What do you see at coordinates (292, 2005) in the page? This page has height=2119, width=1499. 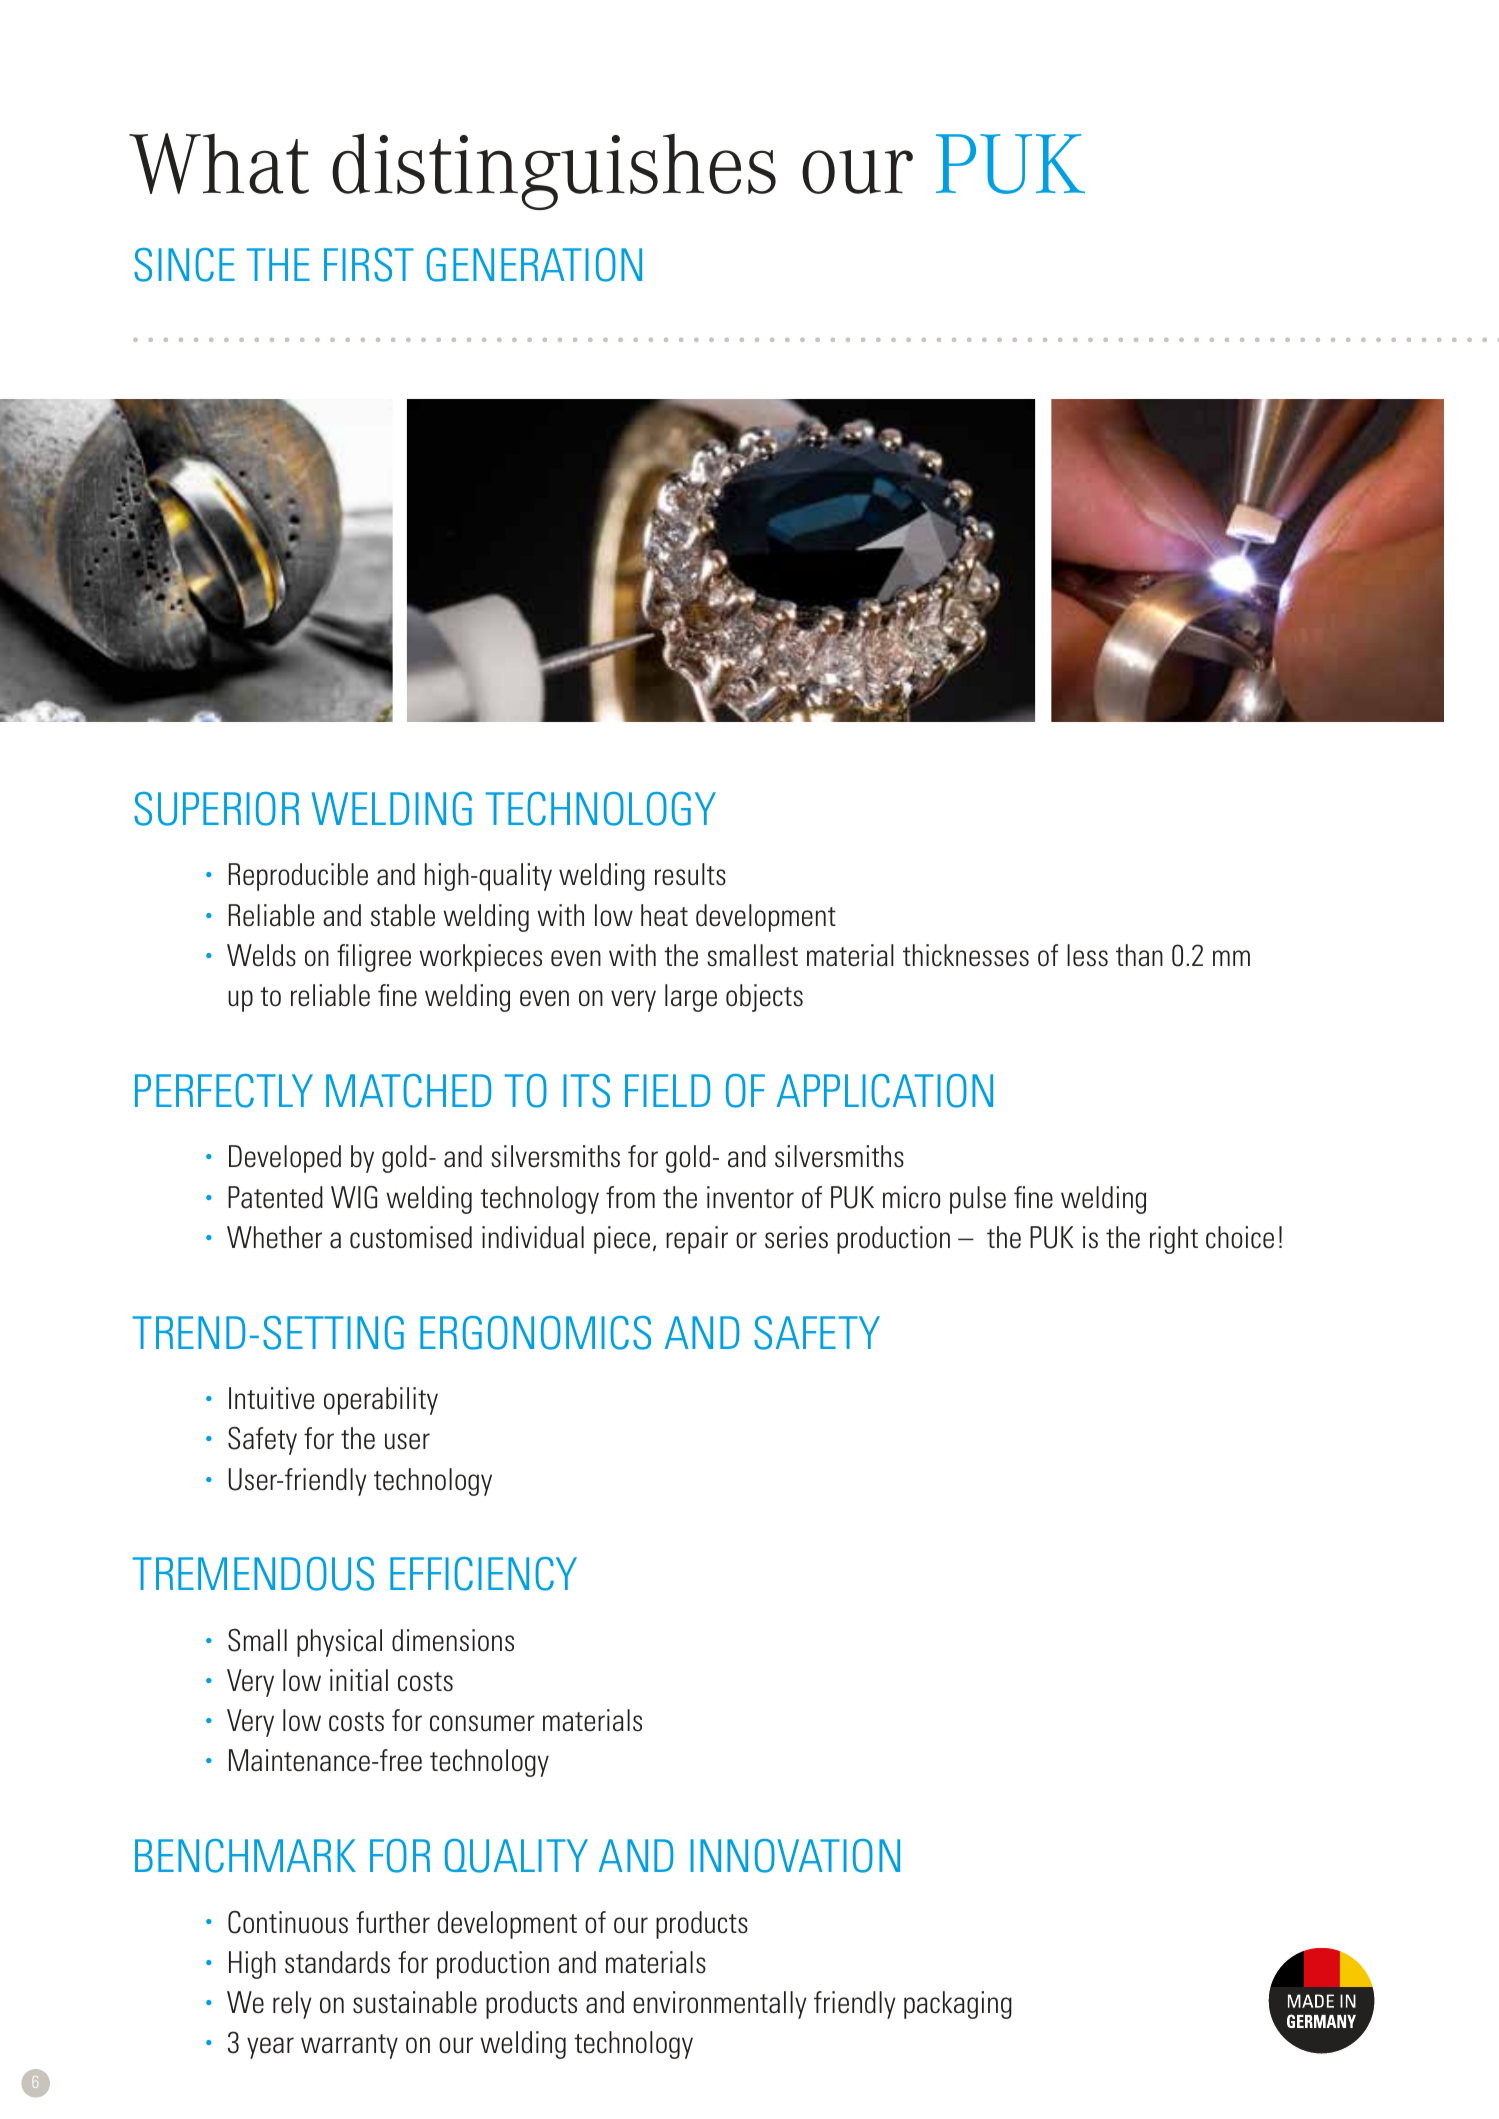 I see `rely` at bounding box center [292, 2005].
